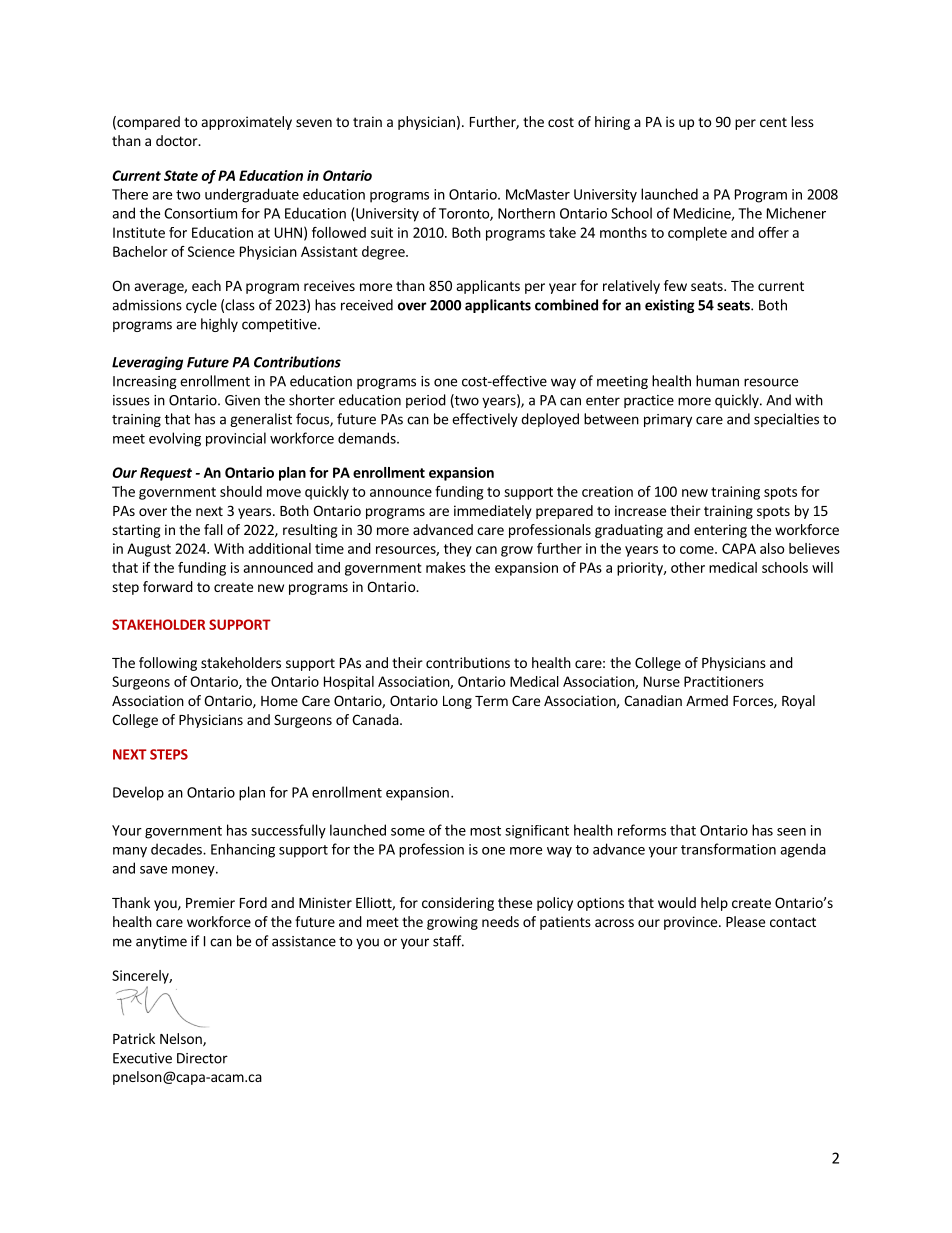 The width and height of the screenshot is (952, 1233). What do you see at coordinates (717, 381) in the screenshot?
I see `human` at bounding box center [717, 381].
